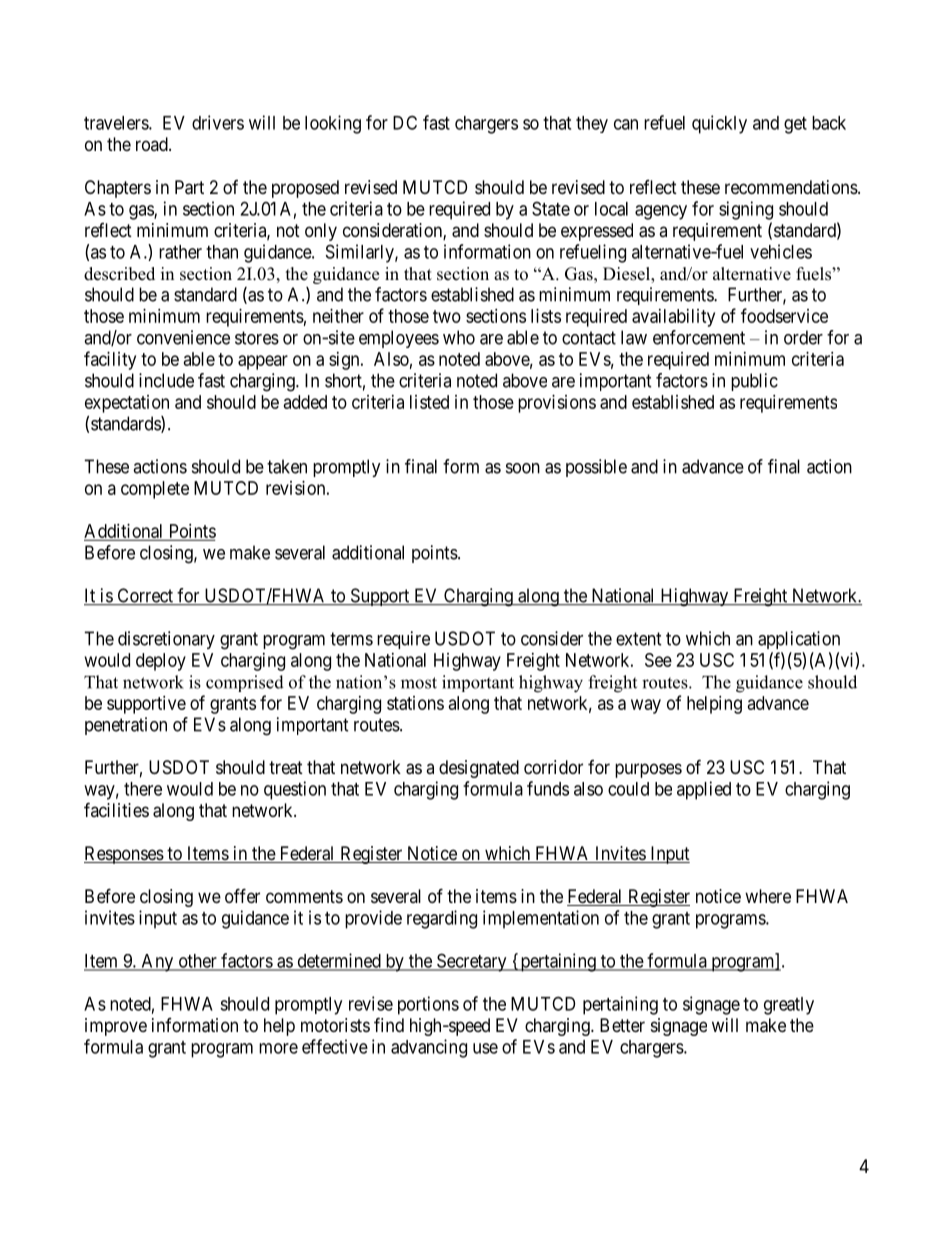 The width and height of the page is (952, 1233). I want to click on improve, so click(116, 1027).
